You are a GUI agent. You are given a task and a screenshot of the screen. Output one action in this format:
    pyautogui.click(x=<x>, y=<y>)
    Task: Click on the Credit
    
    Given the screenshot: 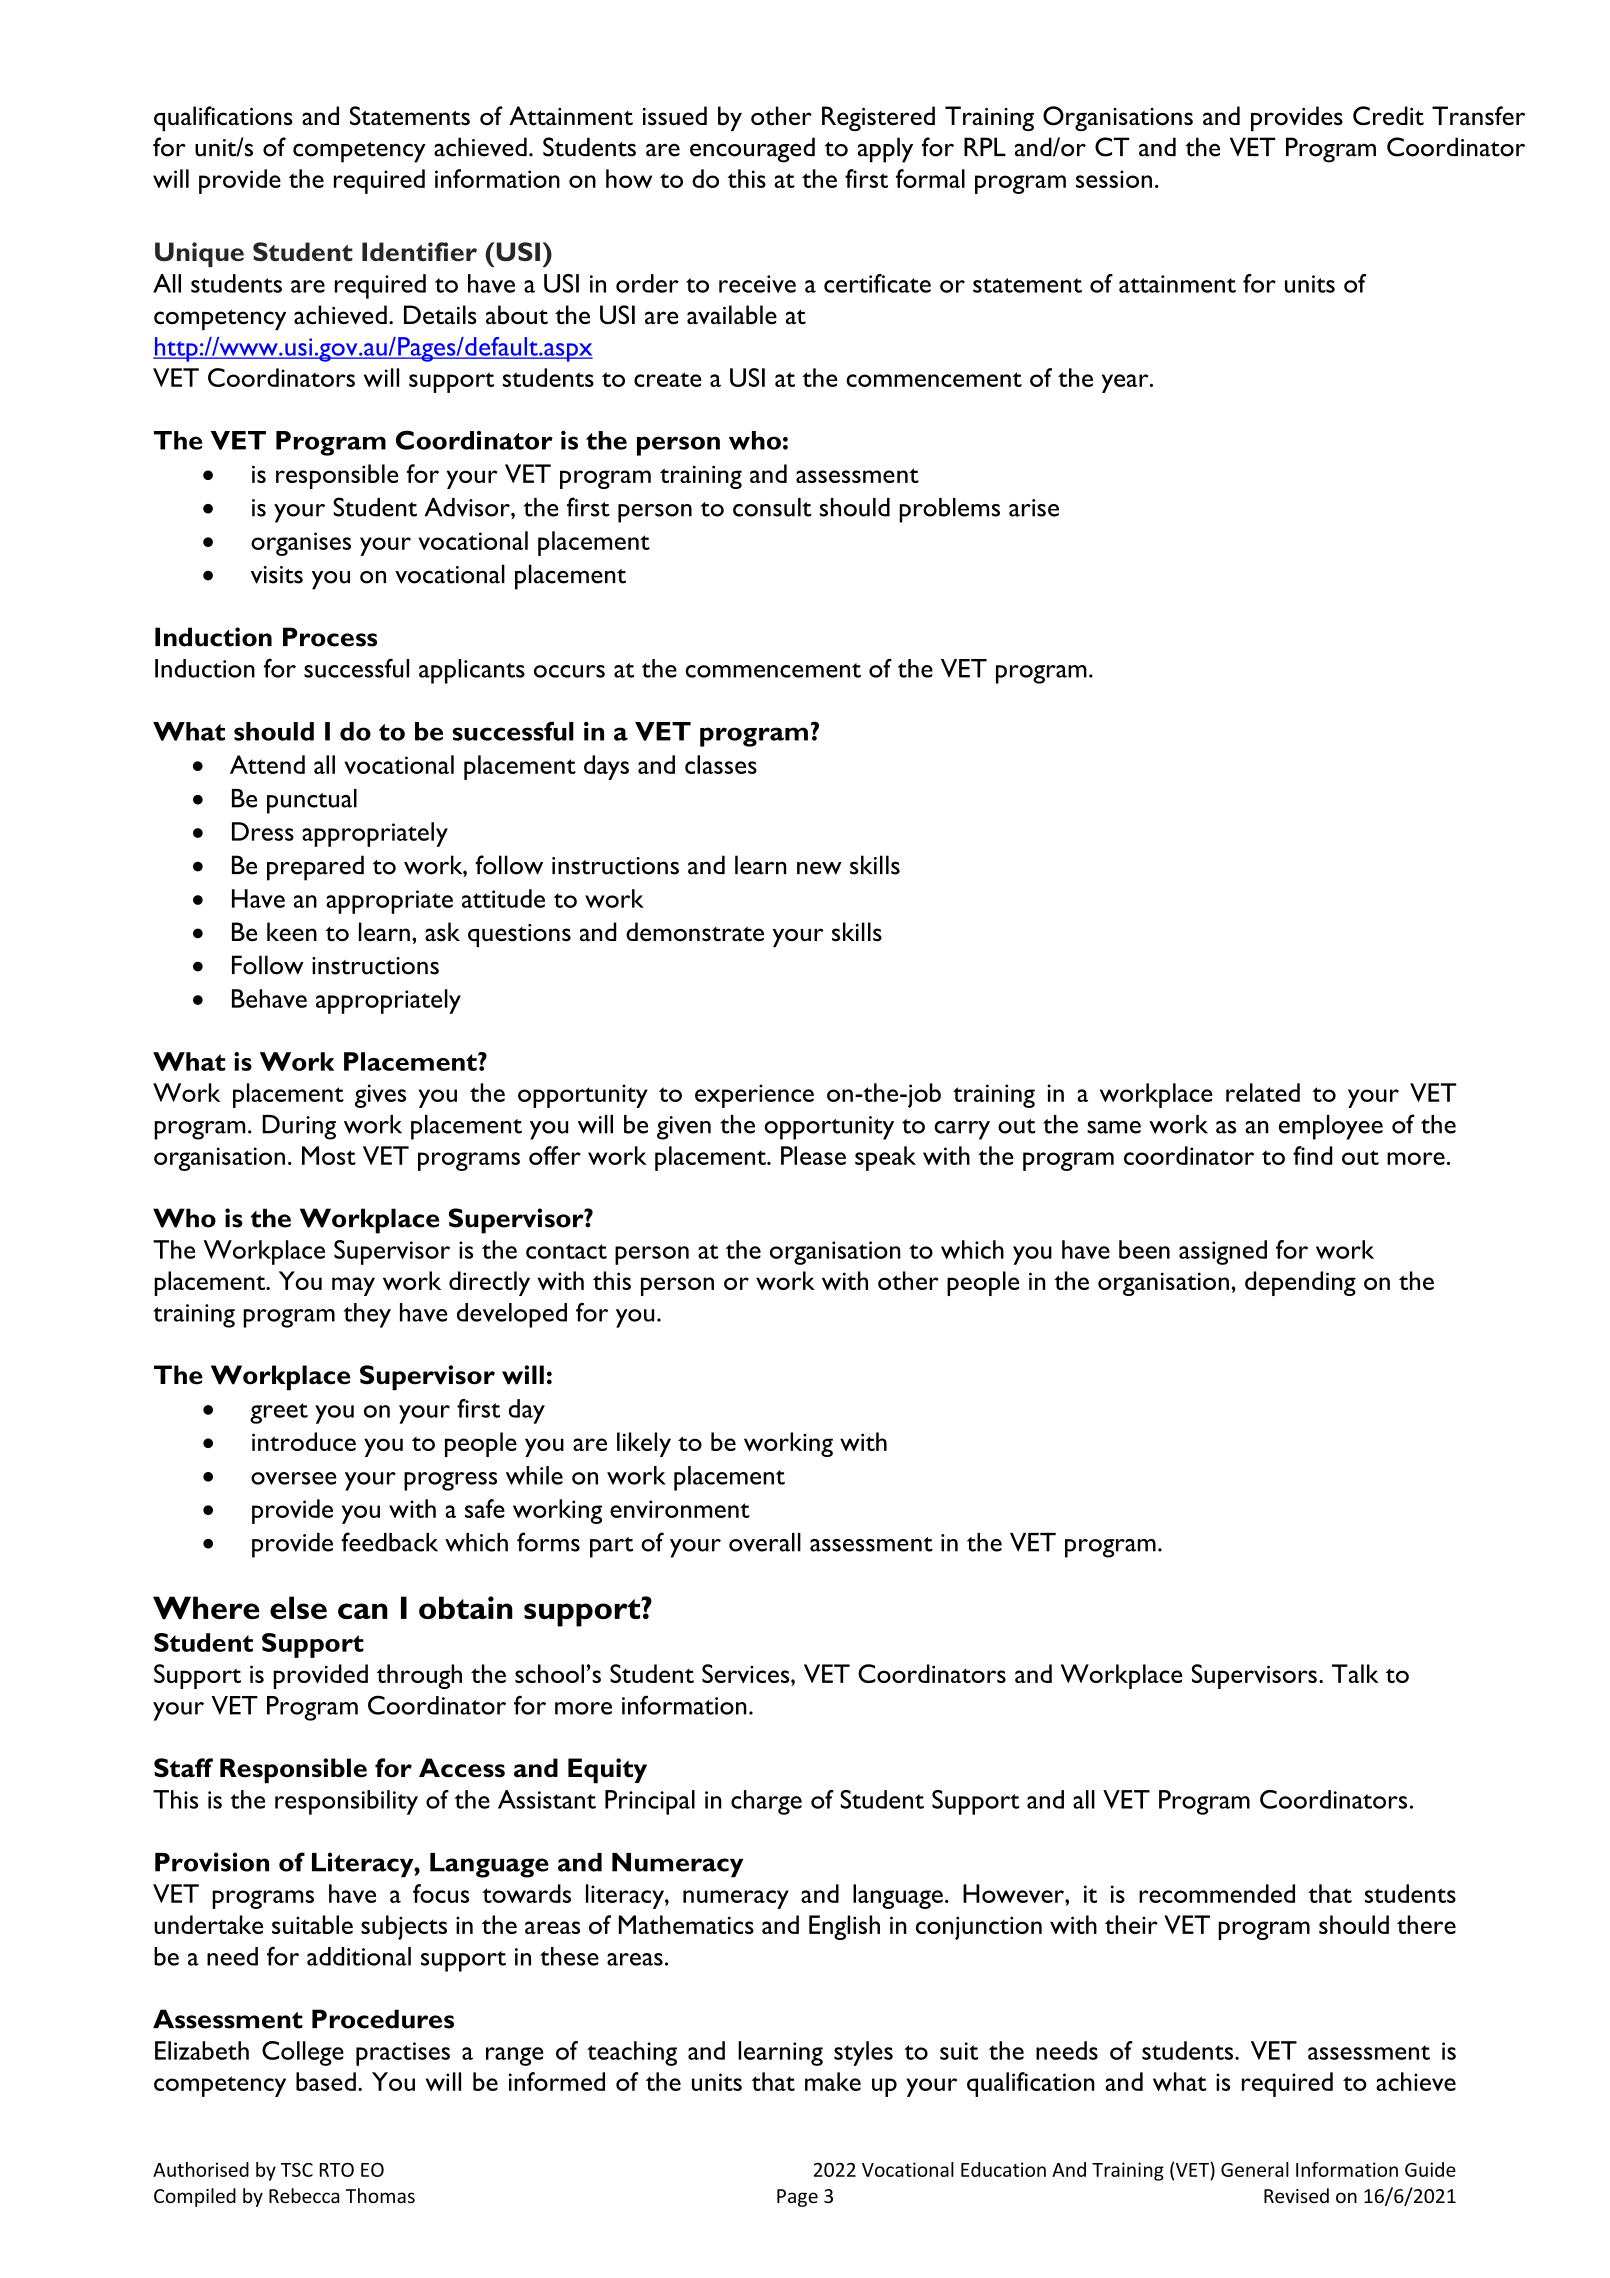 What is the action you would take?
    pyautogui.click(x=1388, y=116)
